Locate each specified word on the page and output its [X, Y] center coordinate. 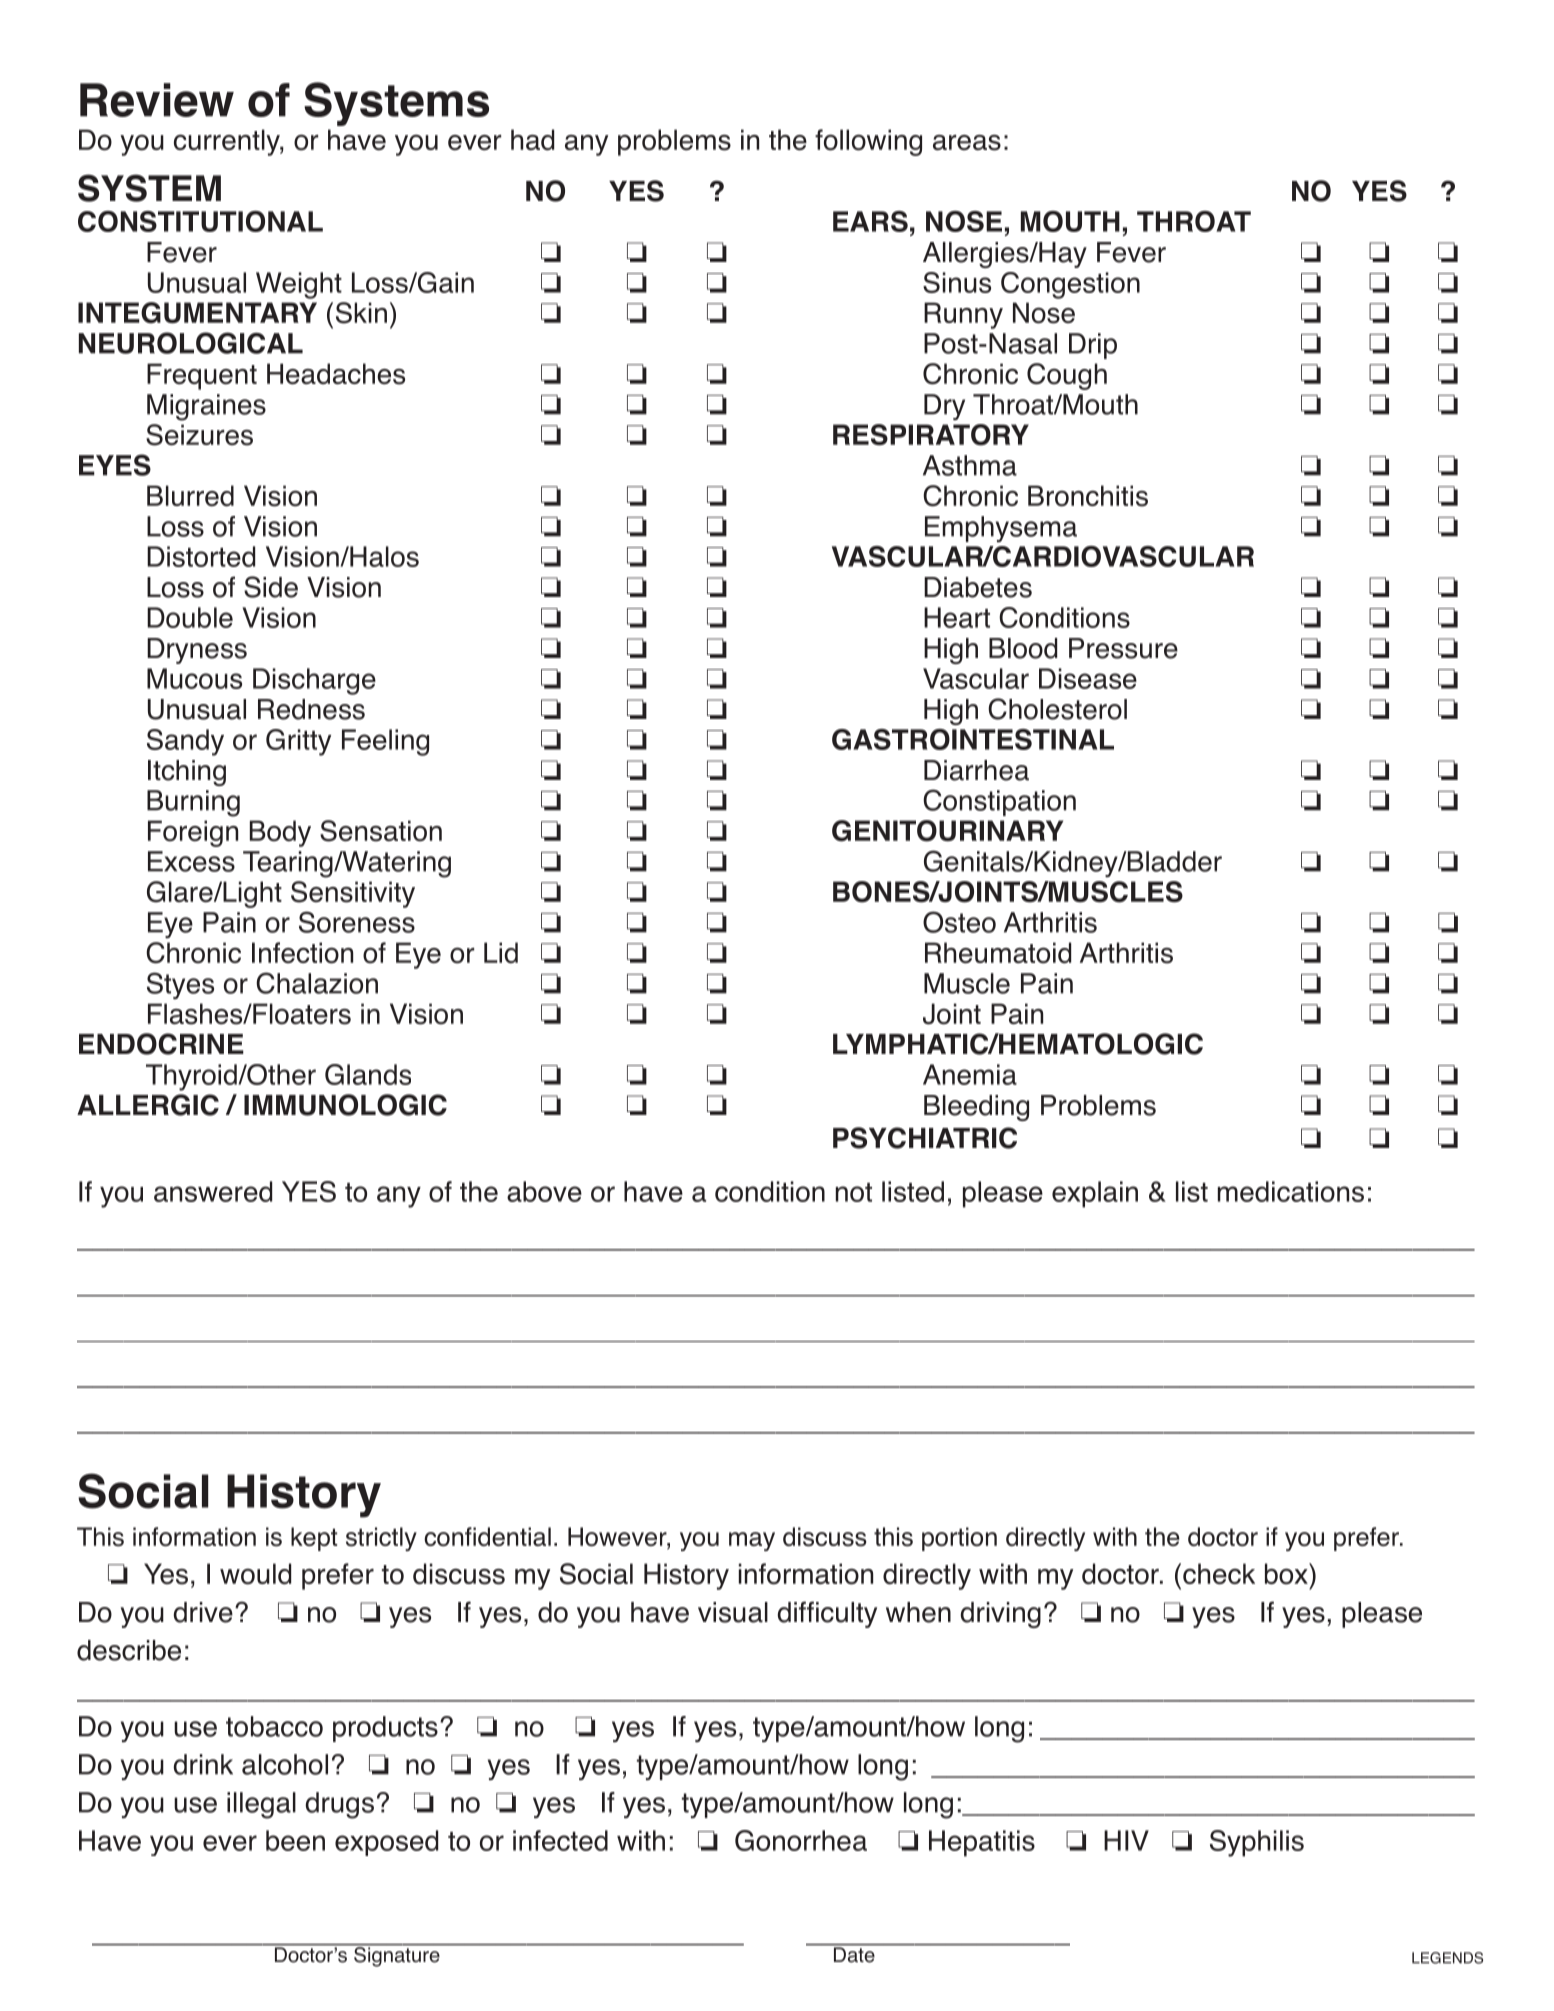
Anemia [970, 1074]
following [868, 142]
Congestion [1070, 285]
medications [1291, 1191]
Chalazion [317, 983]
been [295, 1840]
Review [157, 100]
